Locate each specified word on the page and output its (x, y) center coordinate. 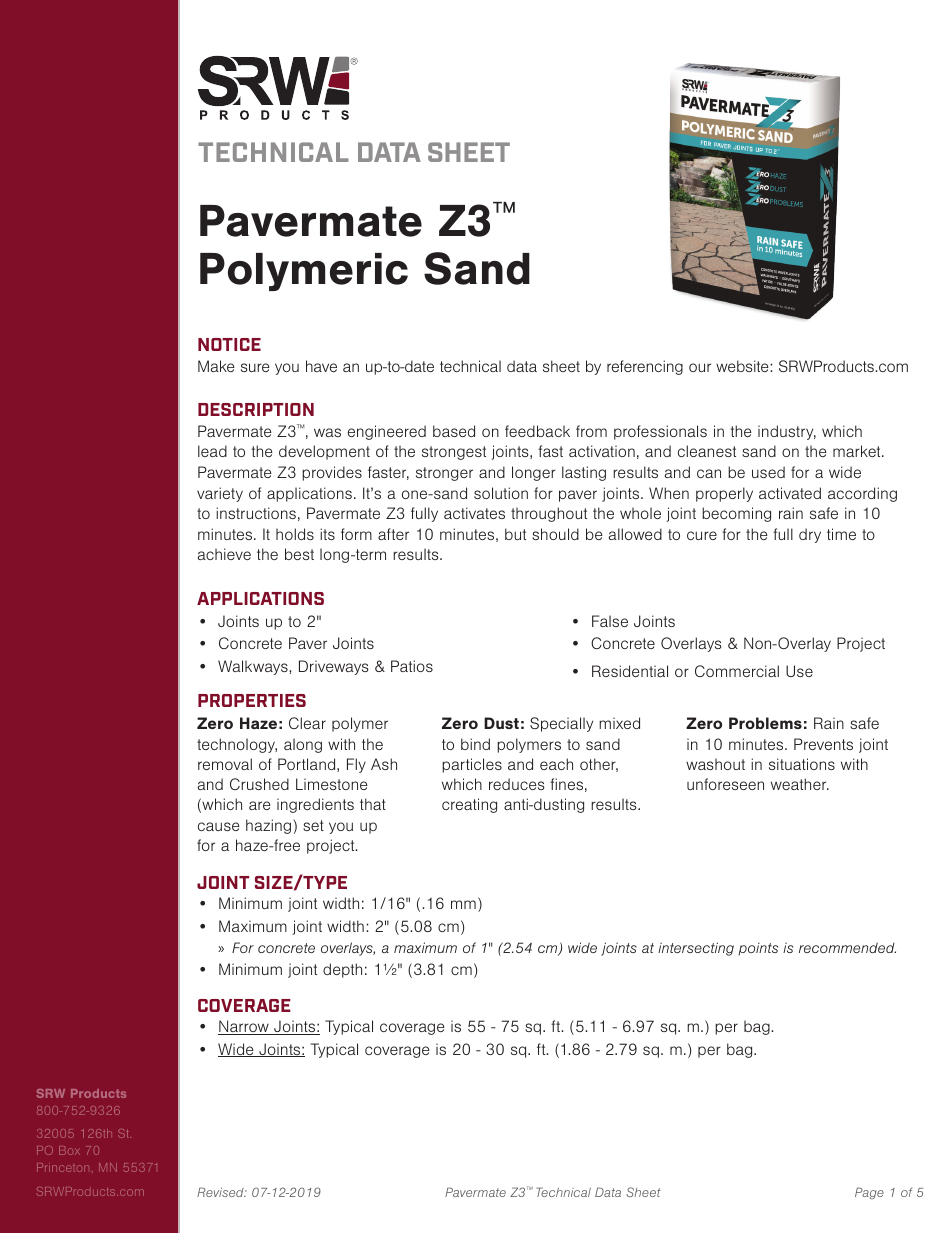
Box (69, 1150)
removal (225, 764)
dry (810, 535)
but (515, 534)
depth (342, 970)
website (743, 366)
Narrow (244, 1027)
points (758, 949)
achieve (224, 554)
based (454, 431)
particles (472, 765)
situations (802, 764)
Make (216, 366)
